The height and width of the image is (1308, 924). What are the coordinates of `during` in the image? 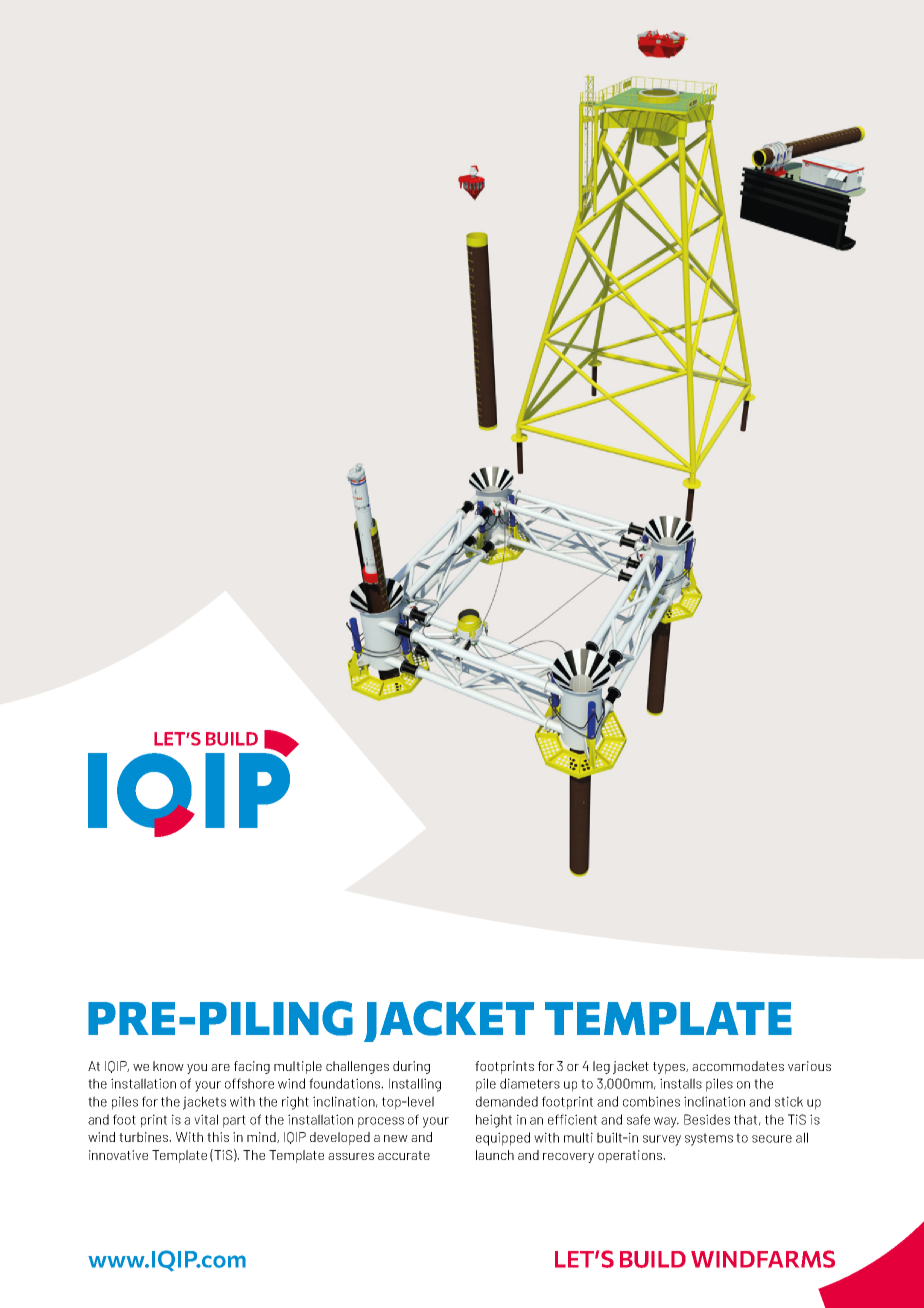 It's located at (411, 1067).
